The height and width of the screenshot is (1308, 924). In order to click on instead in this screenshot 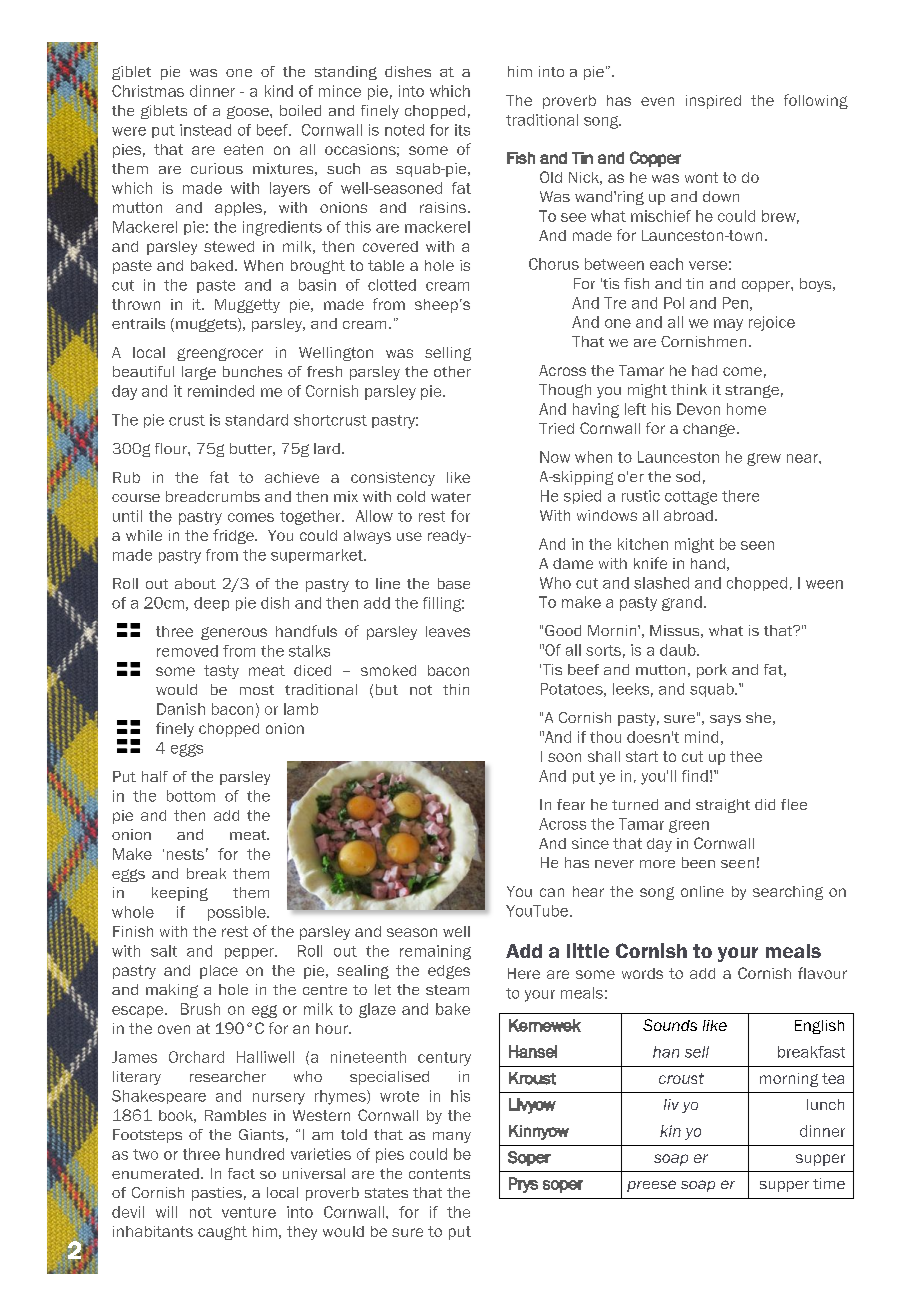, I will do `click(205, 130)`.
